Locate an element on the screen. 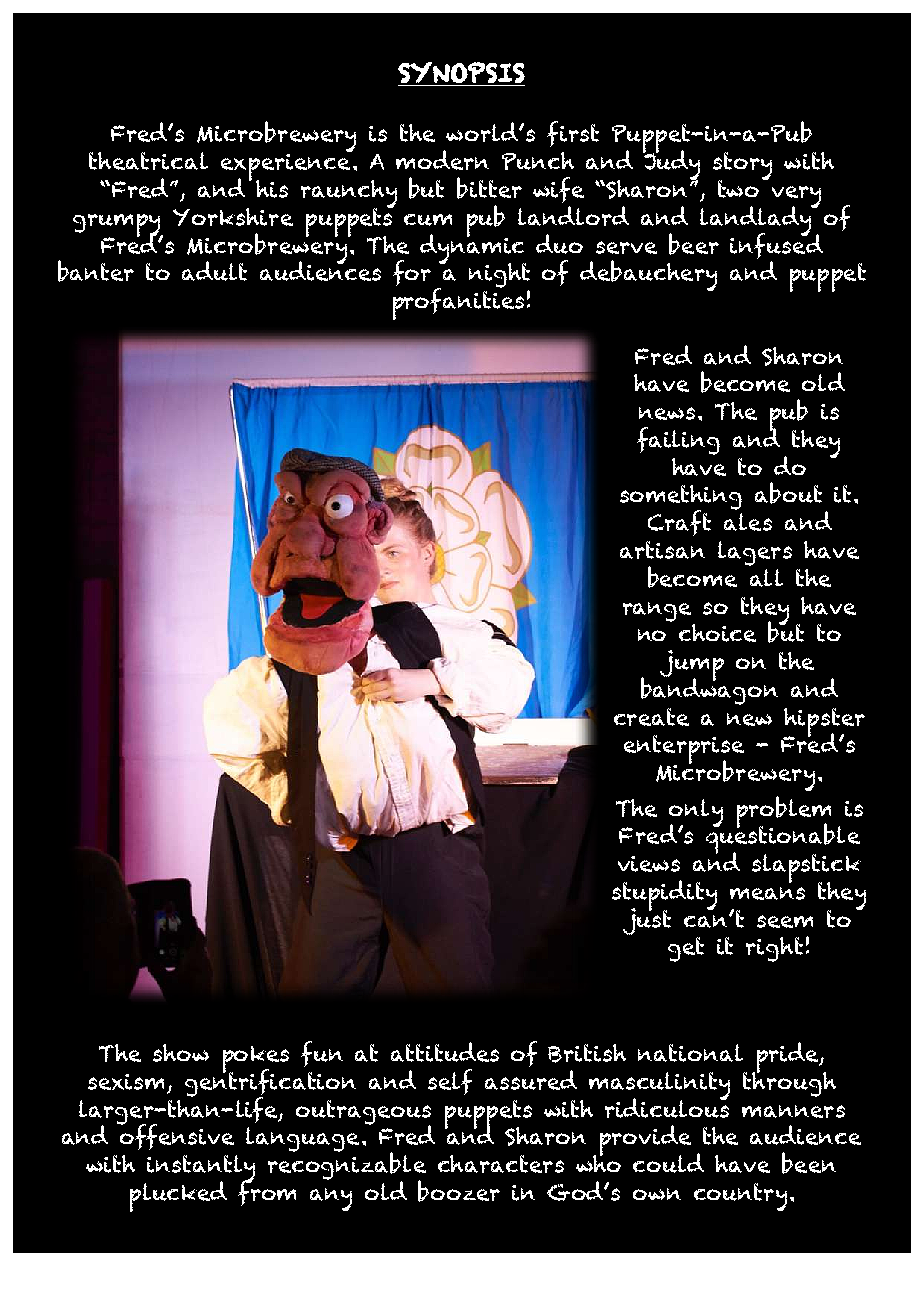  choice is located at coordinates (717, 633).
